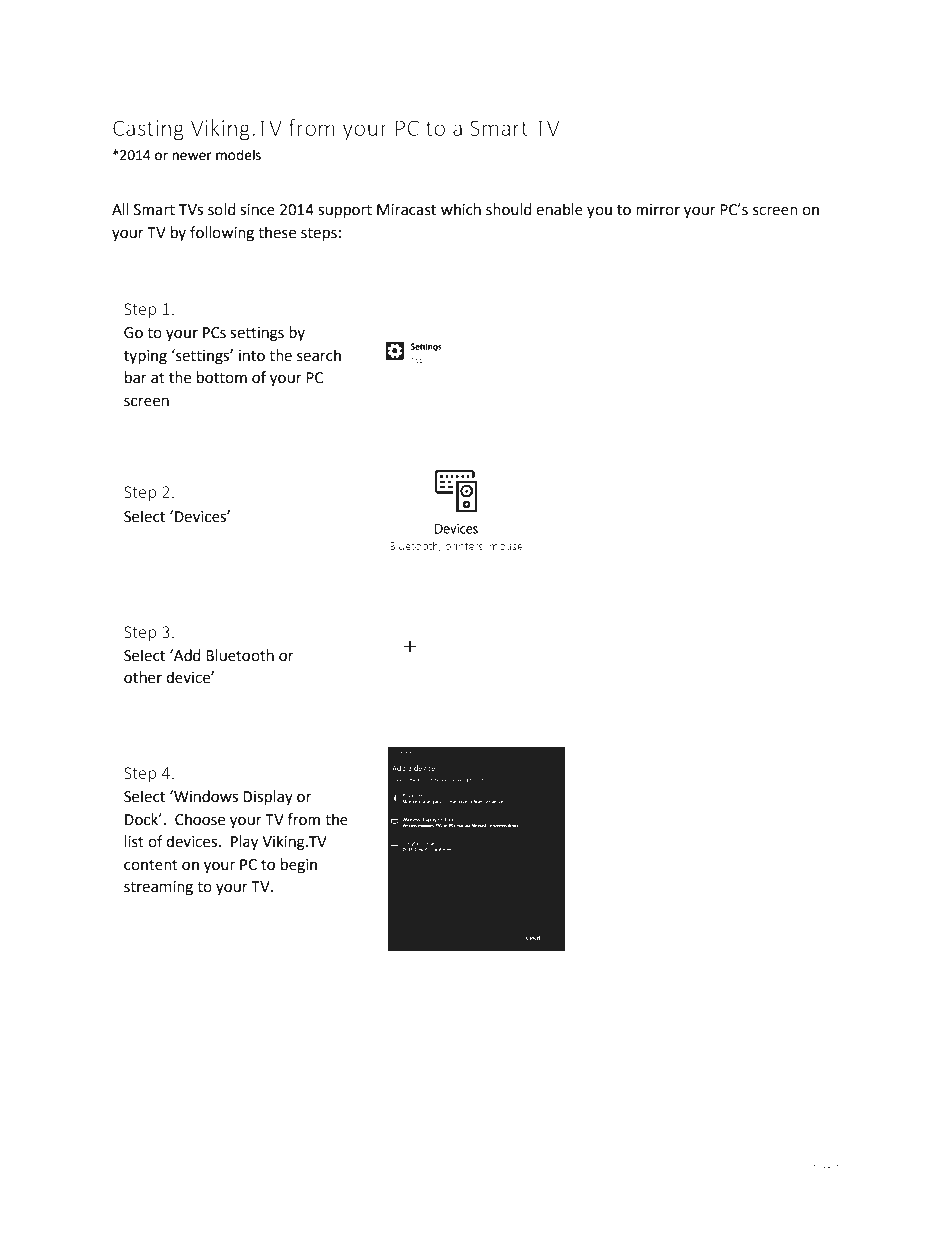 The image size is (952, 1233). I want to click on newer, so click(192, 156).
